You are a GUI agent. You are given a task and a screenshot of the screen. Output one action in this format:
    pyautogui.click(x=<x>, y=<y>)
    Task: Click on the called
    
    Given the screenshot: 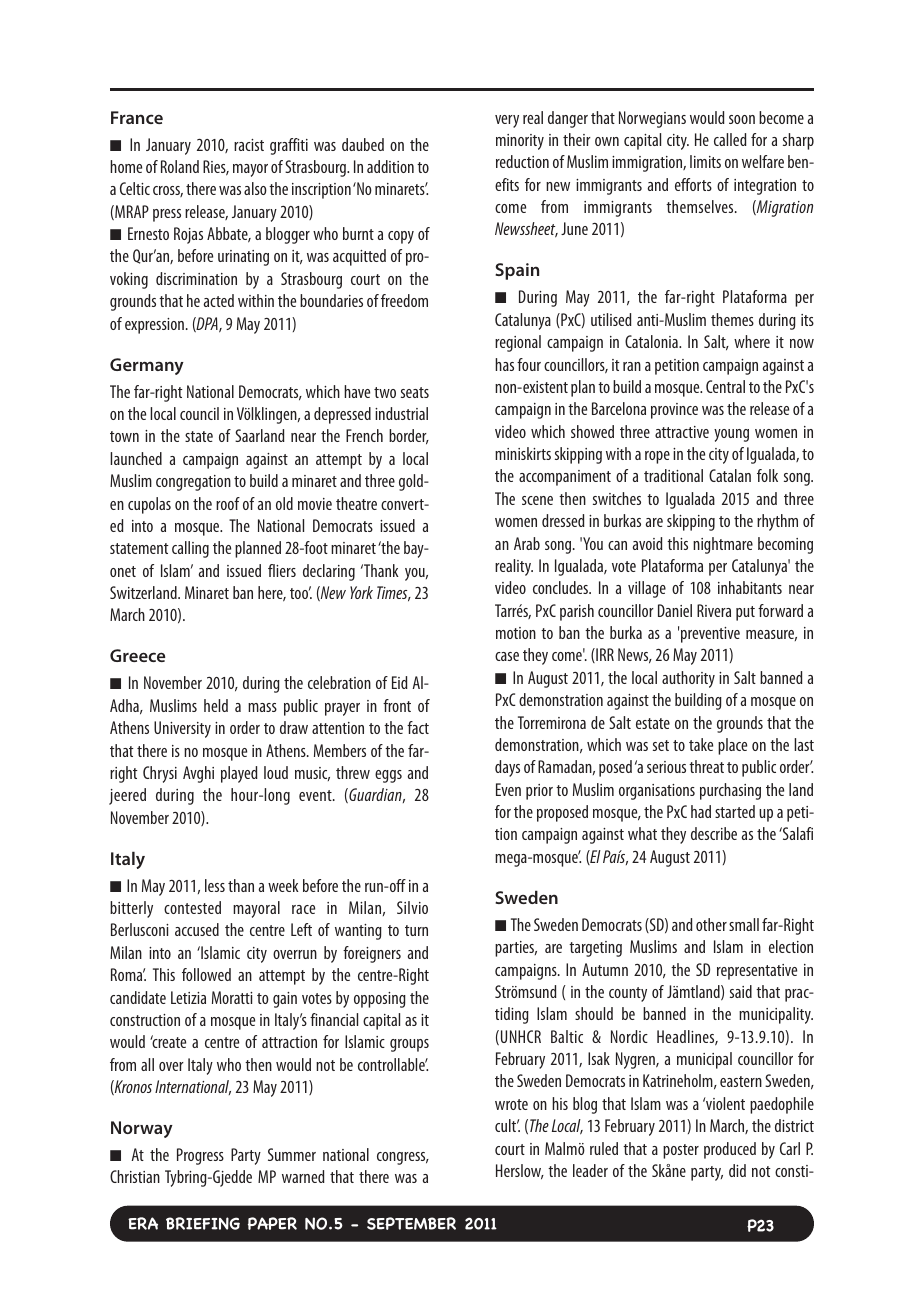 What is the action you would take?
    pyautogui.click(x=730, y=139)
